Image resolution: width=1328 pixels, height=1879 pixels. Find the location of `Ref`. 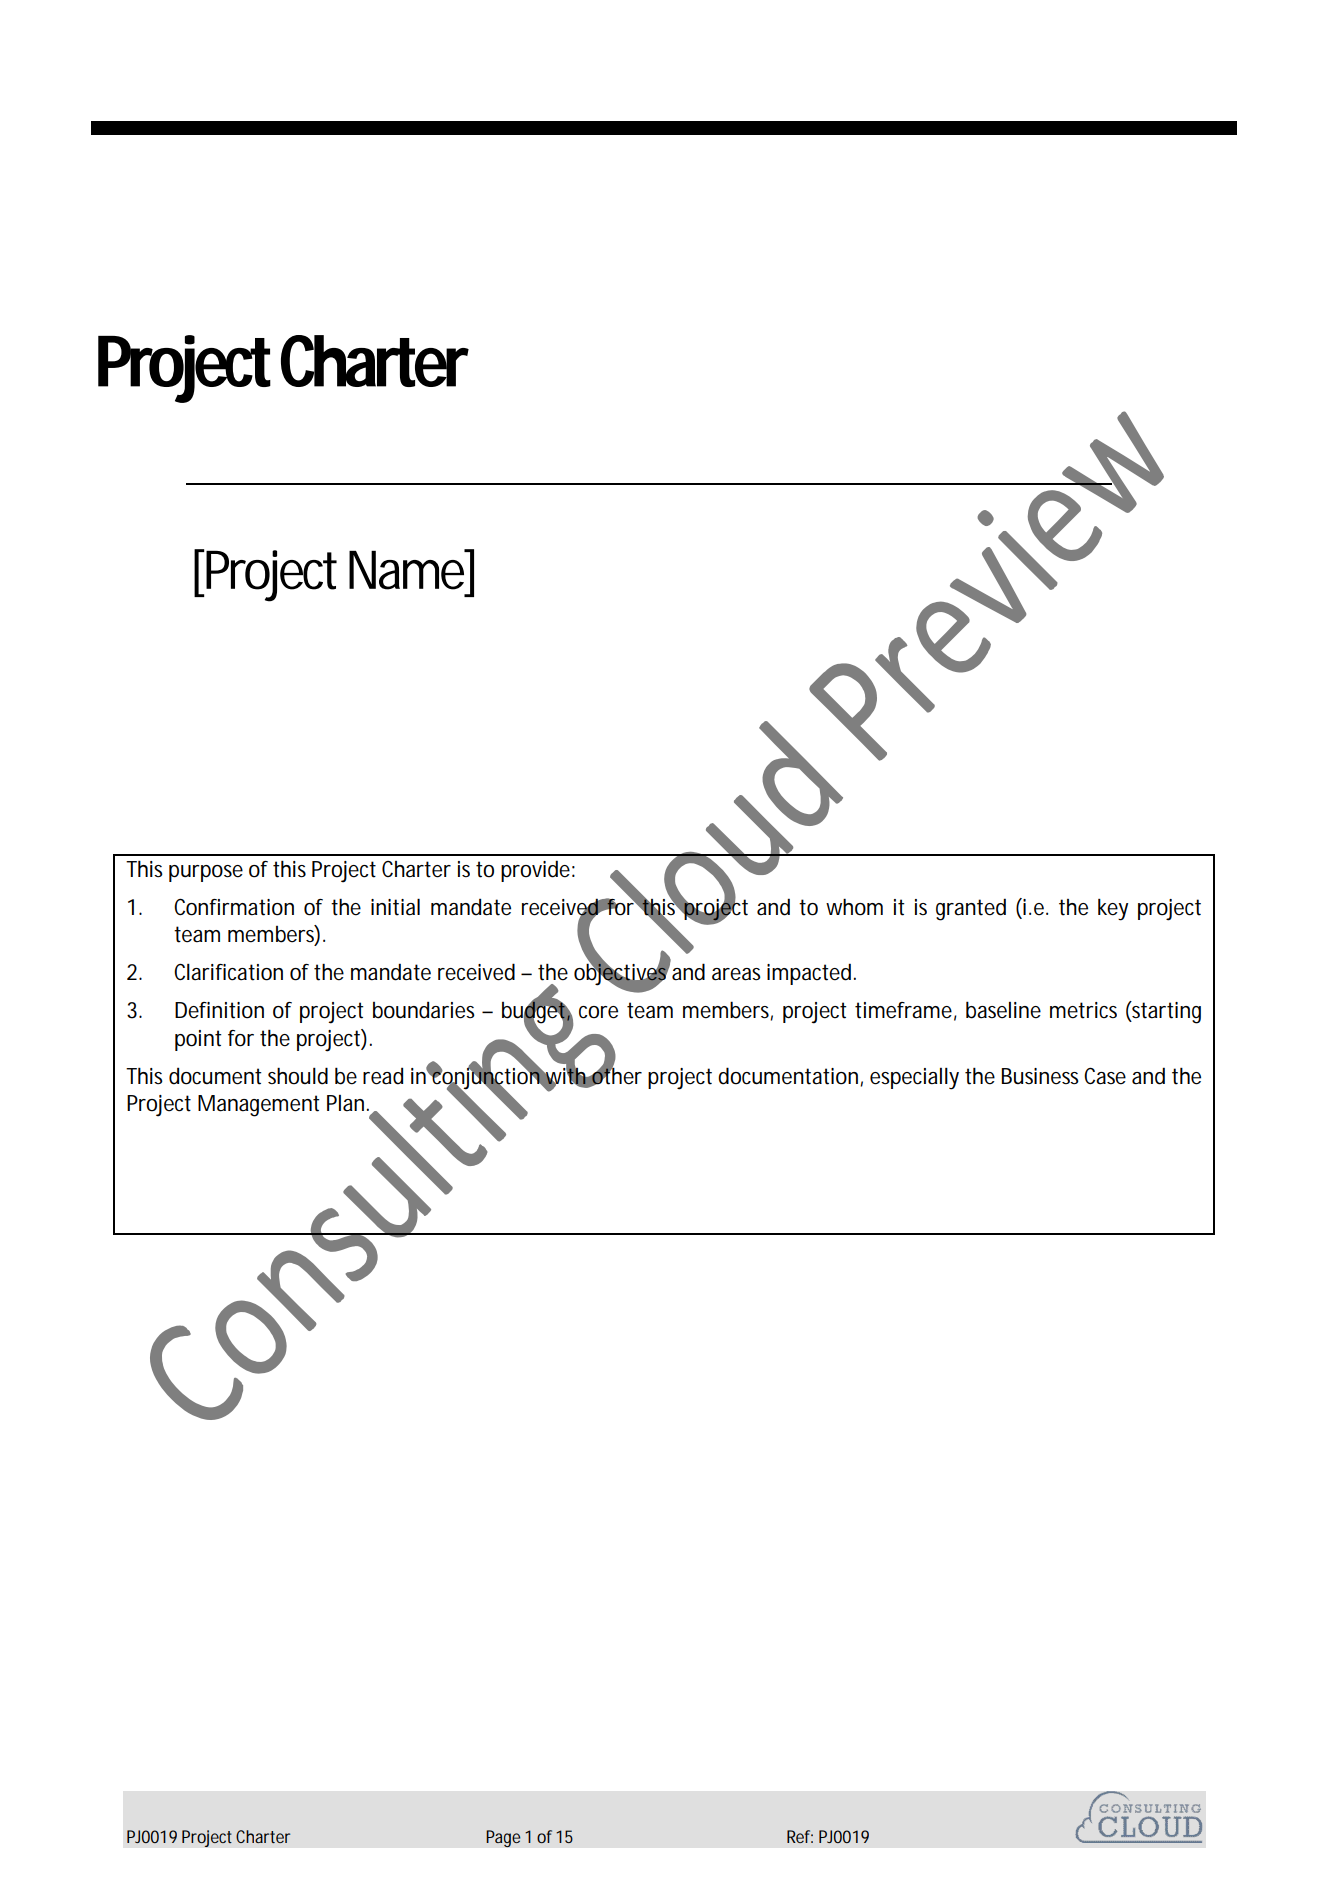

Ref is located at coordinates (800, 1836).
